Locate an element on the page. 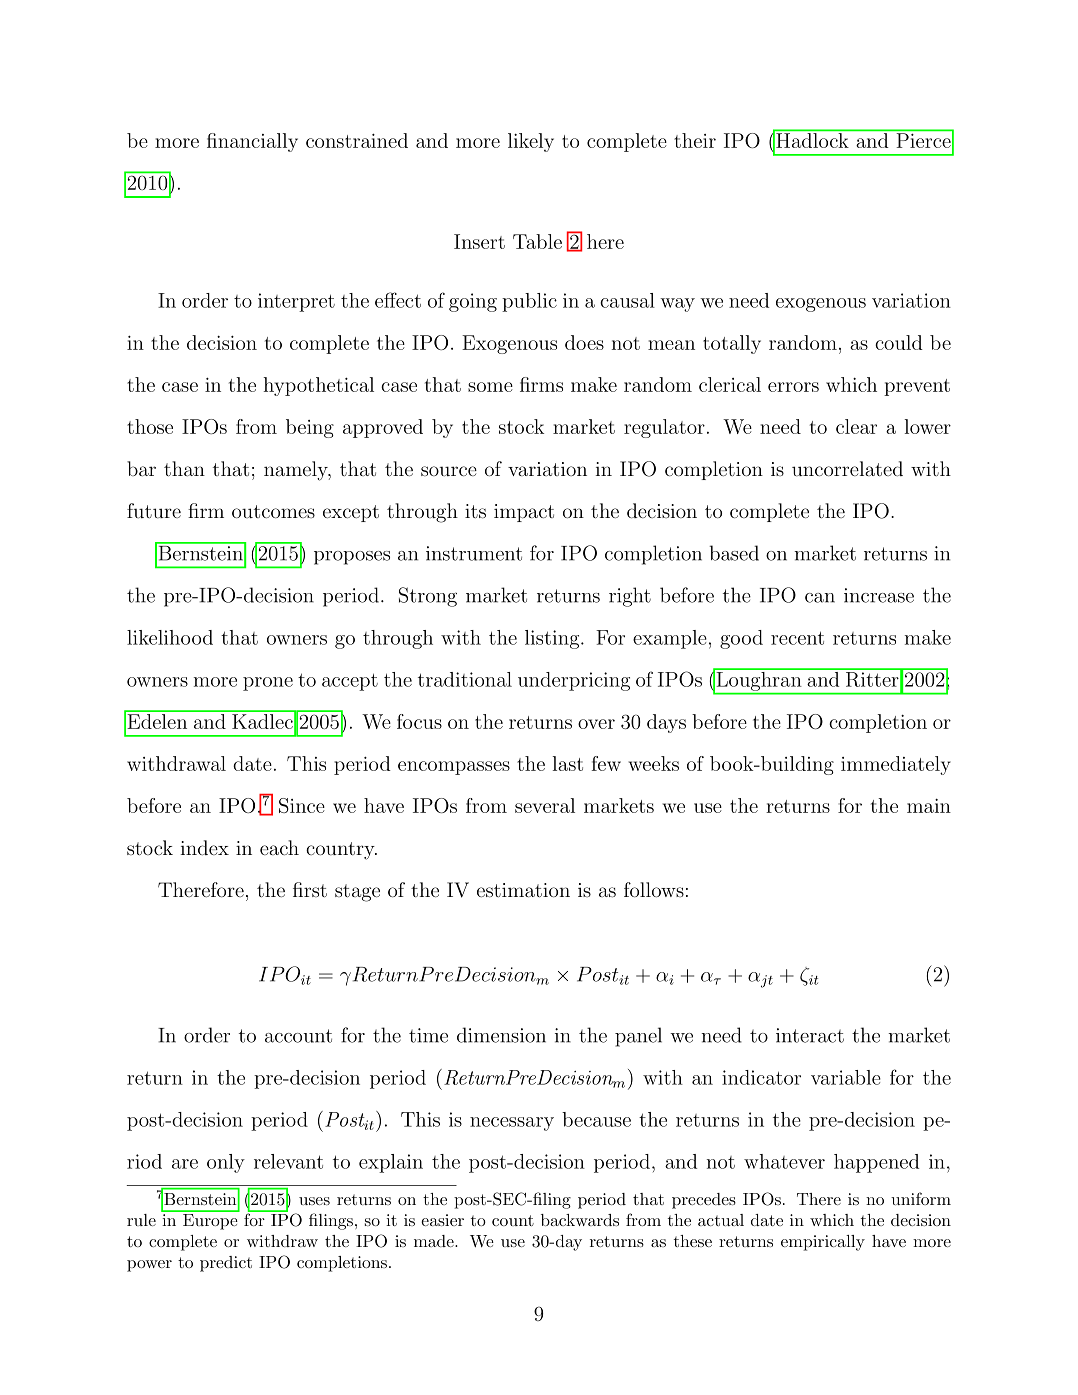 This image has width=1078, height=1395. clear is located at coordinates (856, 426).
